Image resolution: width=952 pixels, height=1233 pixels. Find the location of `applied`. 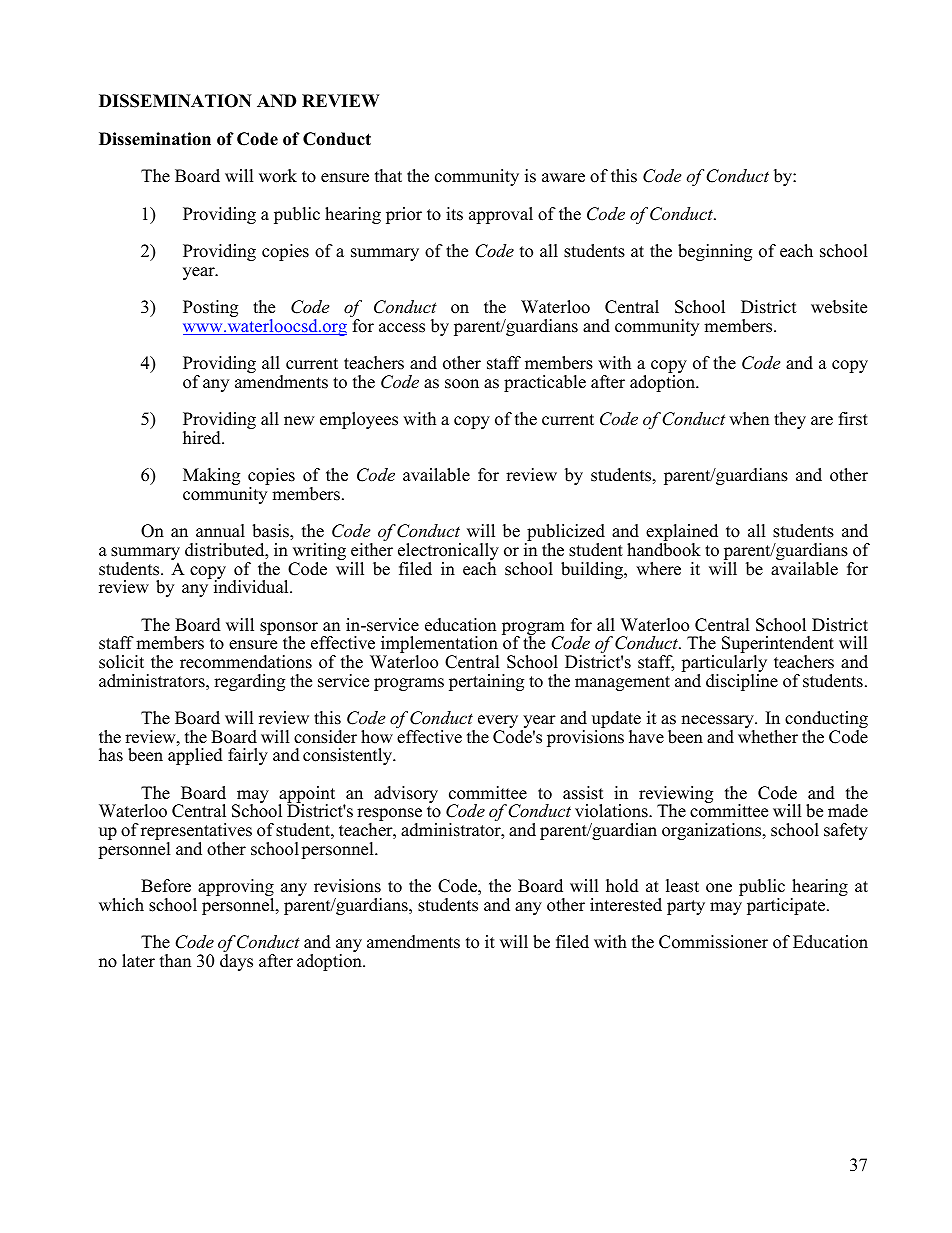

applied is located at coordinates (195, 756).
